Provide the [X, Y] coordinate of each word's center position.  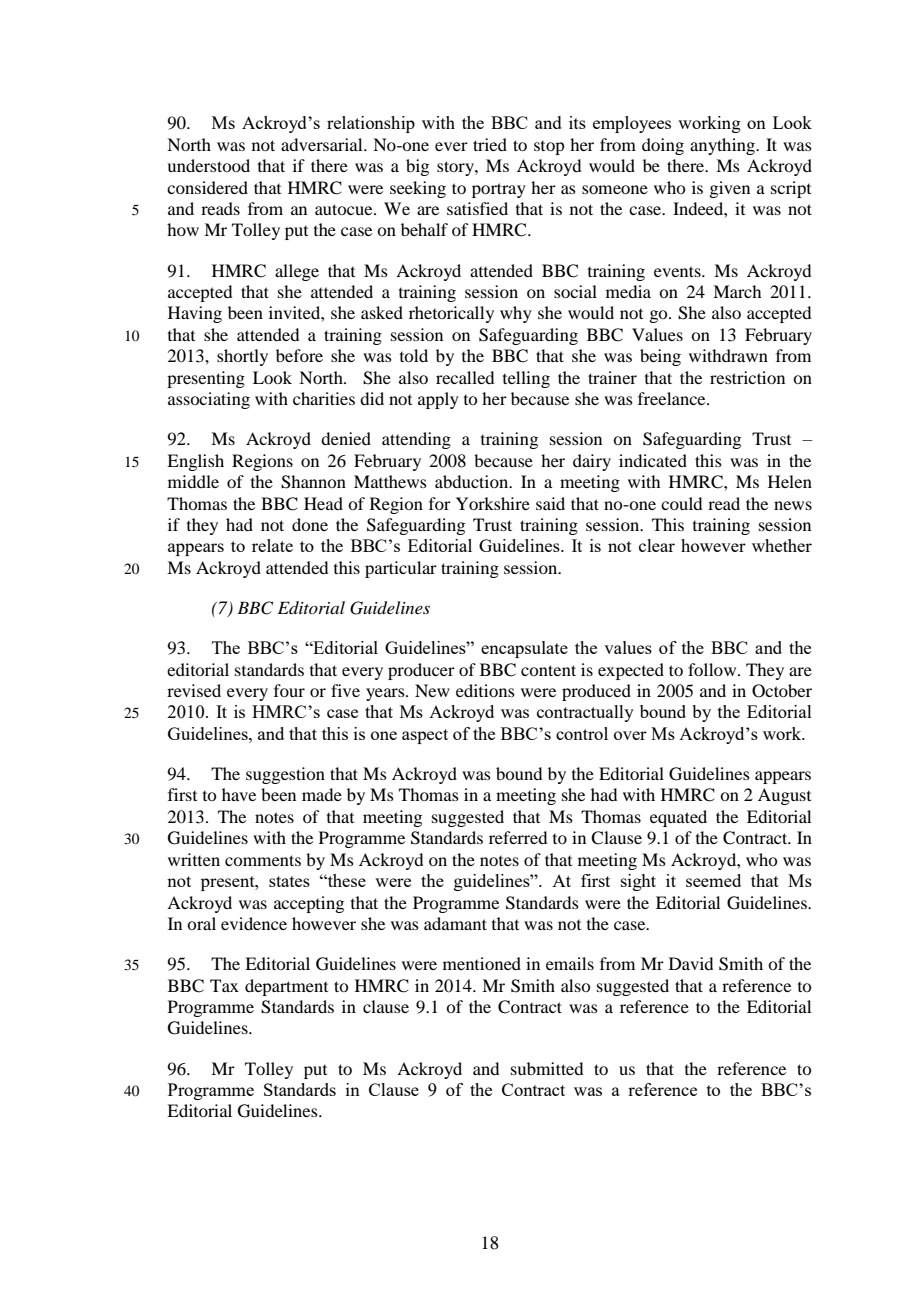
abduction [473, 481]
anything [723, 146]
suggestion [285, 775]
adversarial [323, 144]
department [286, 987]
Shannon [313, 482]
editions [485, 690]
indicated [653, 460]
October [782, 691]
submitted [547, 1068]
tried [490, 144]
